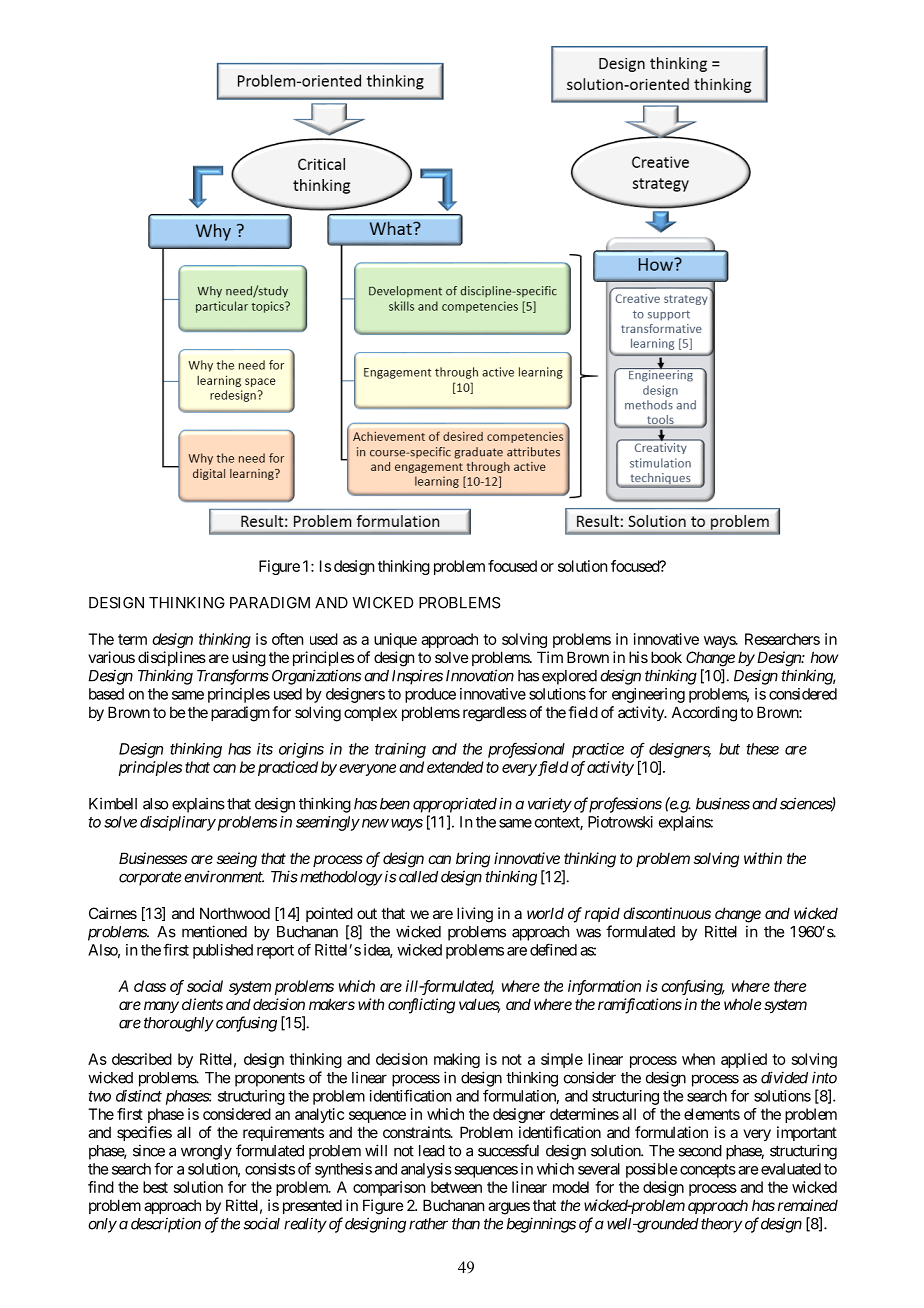 This screenshot has height=1308, width=924. I want to click on described, so click(142, 1059).
